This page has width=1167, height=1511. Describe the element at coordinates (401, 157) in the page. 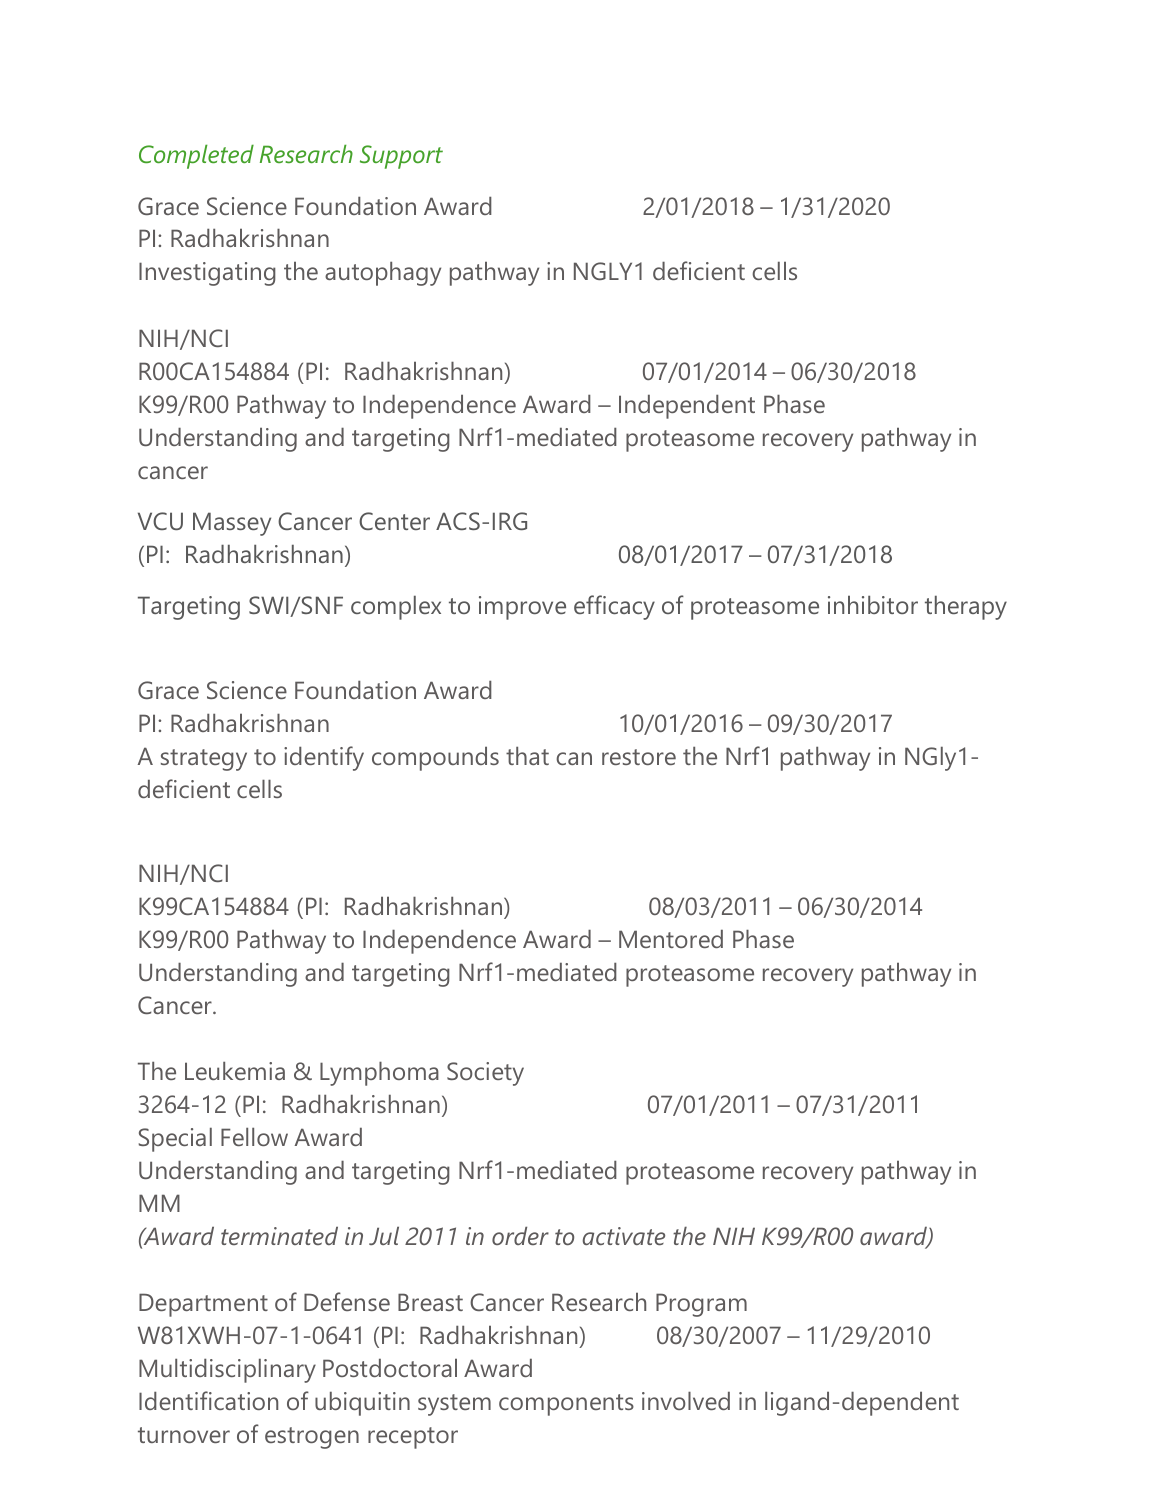

I see `Support` at that location.
